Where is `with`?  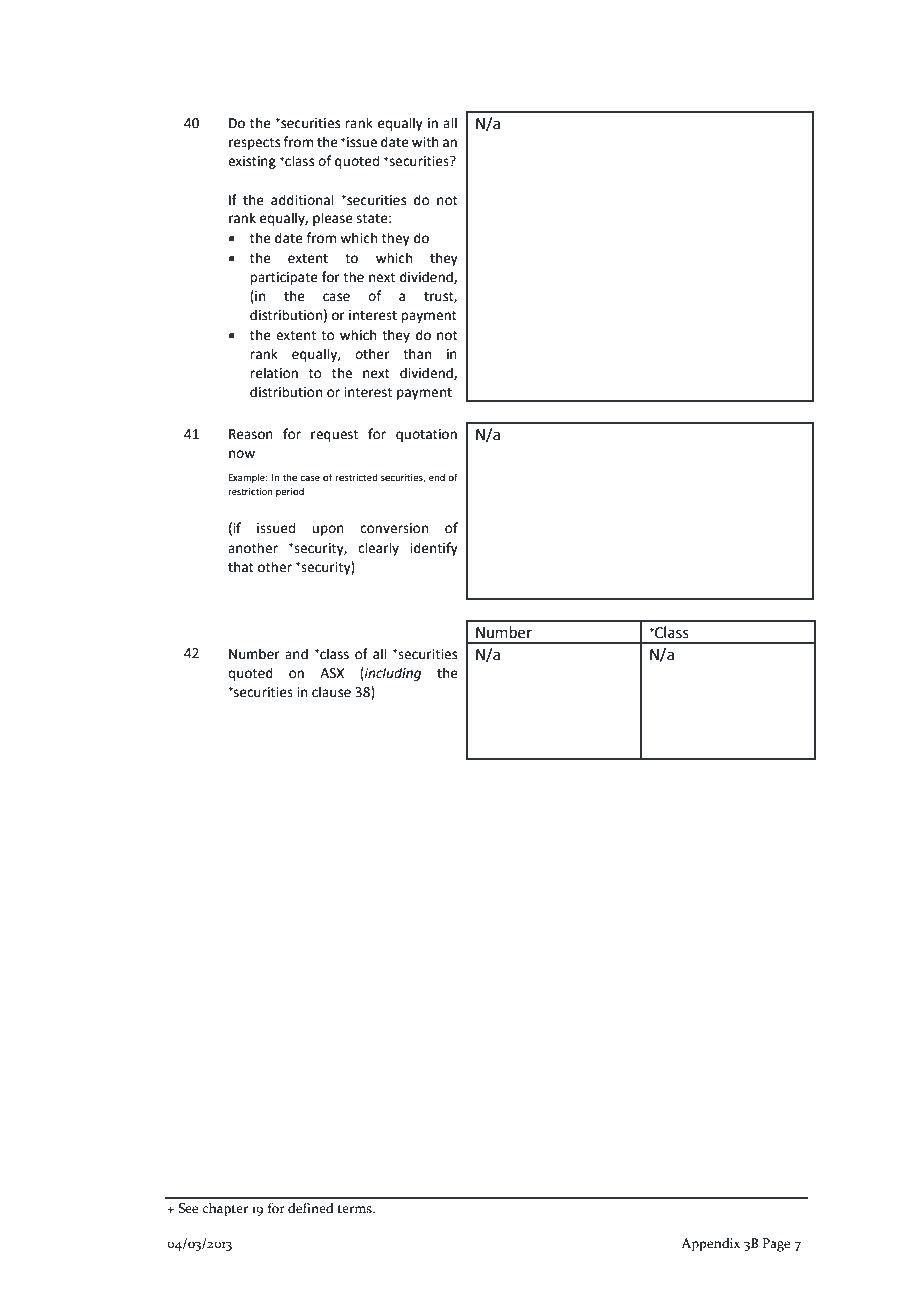
with is located at coordinates (425, 142).
